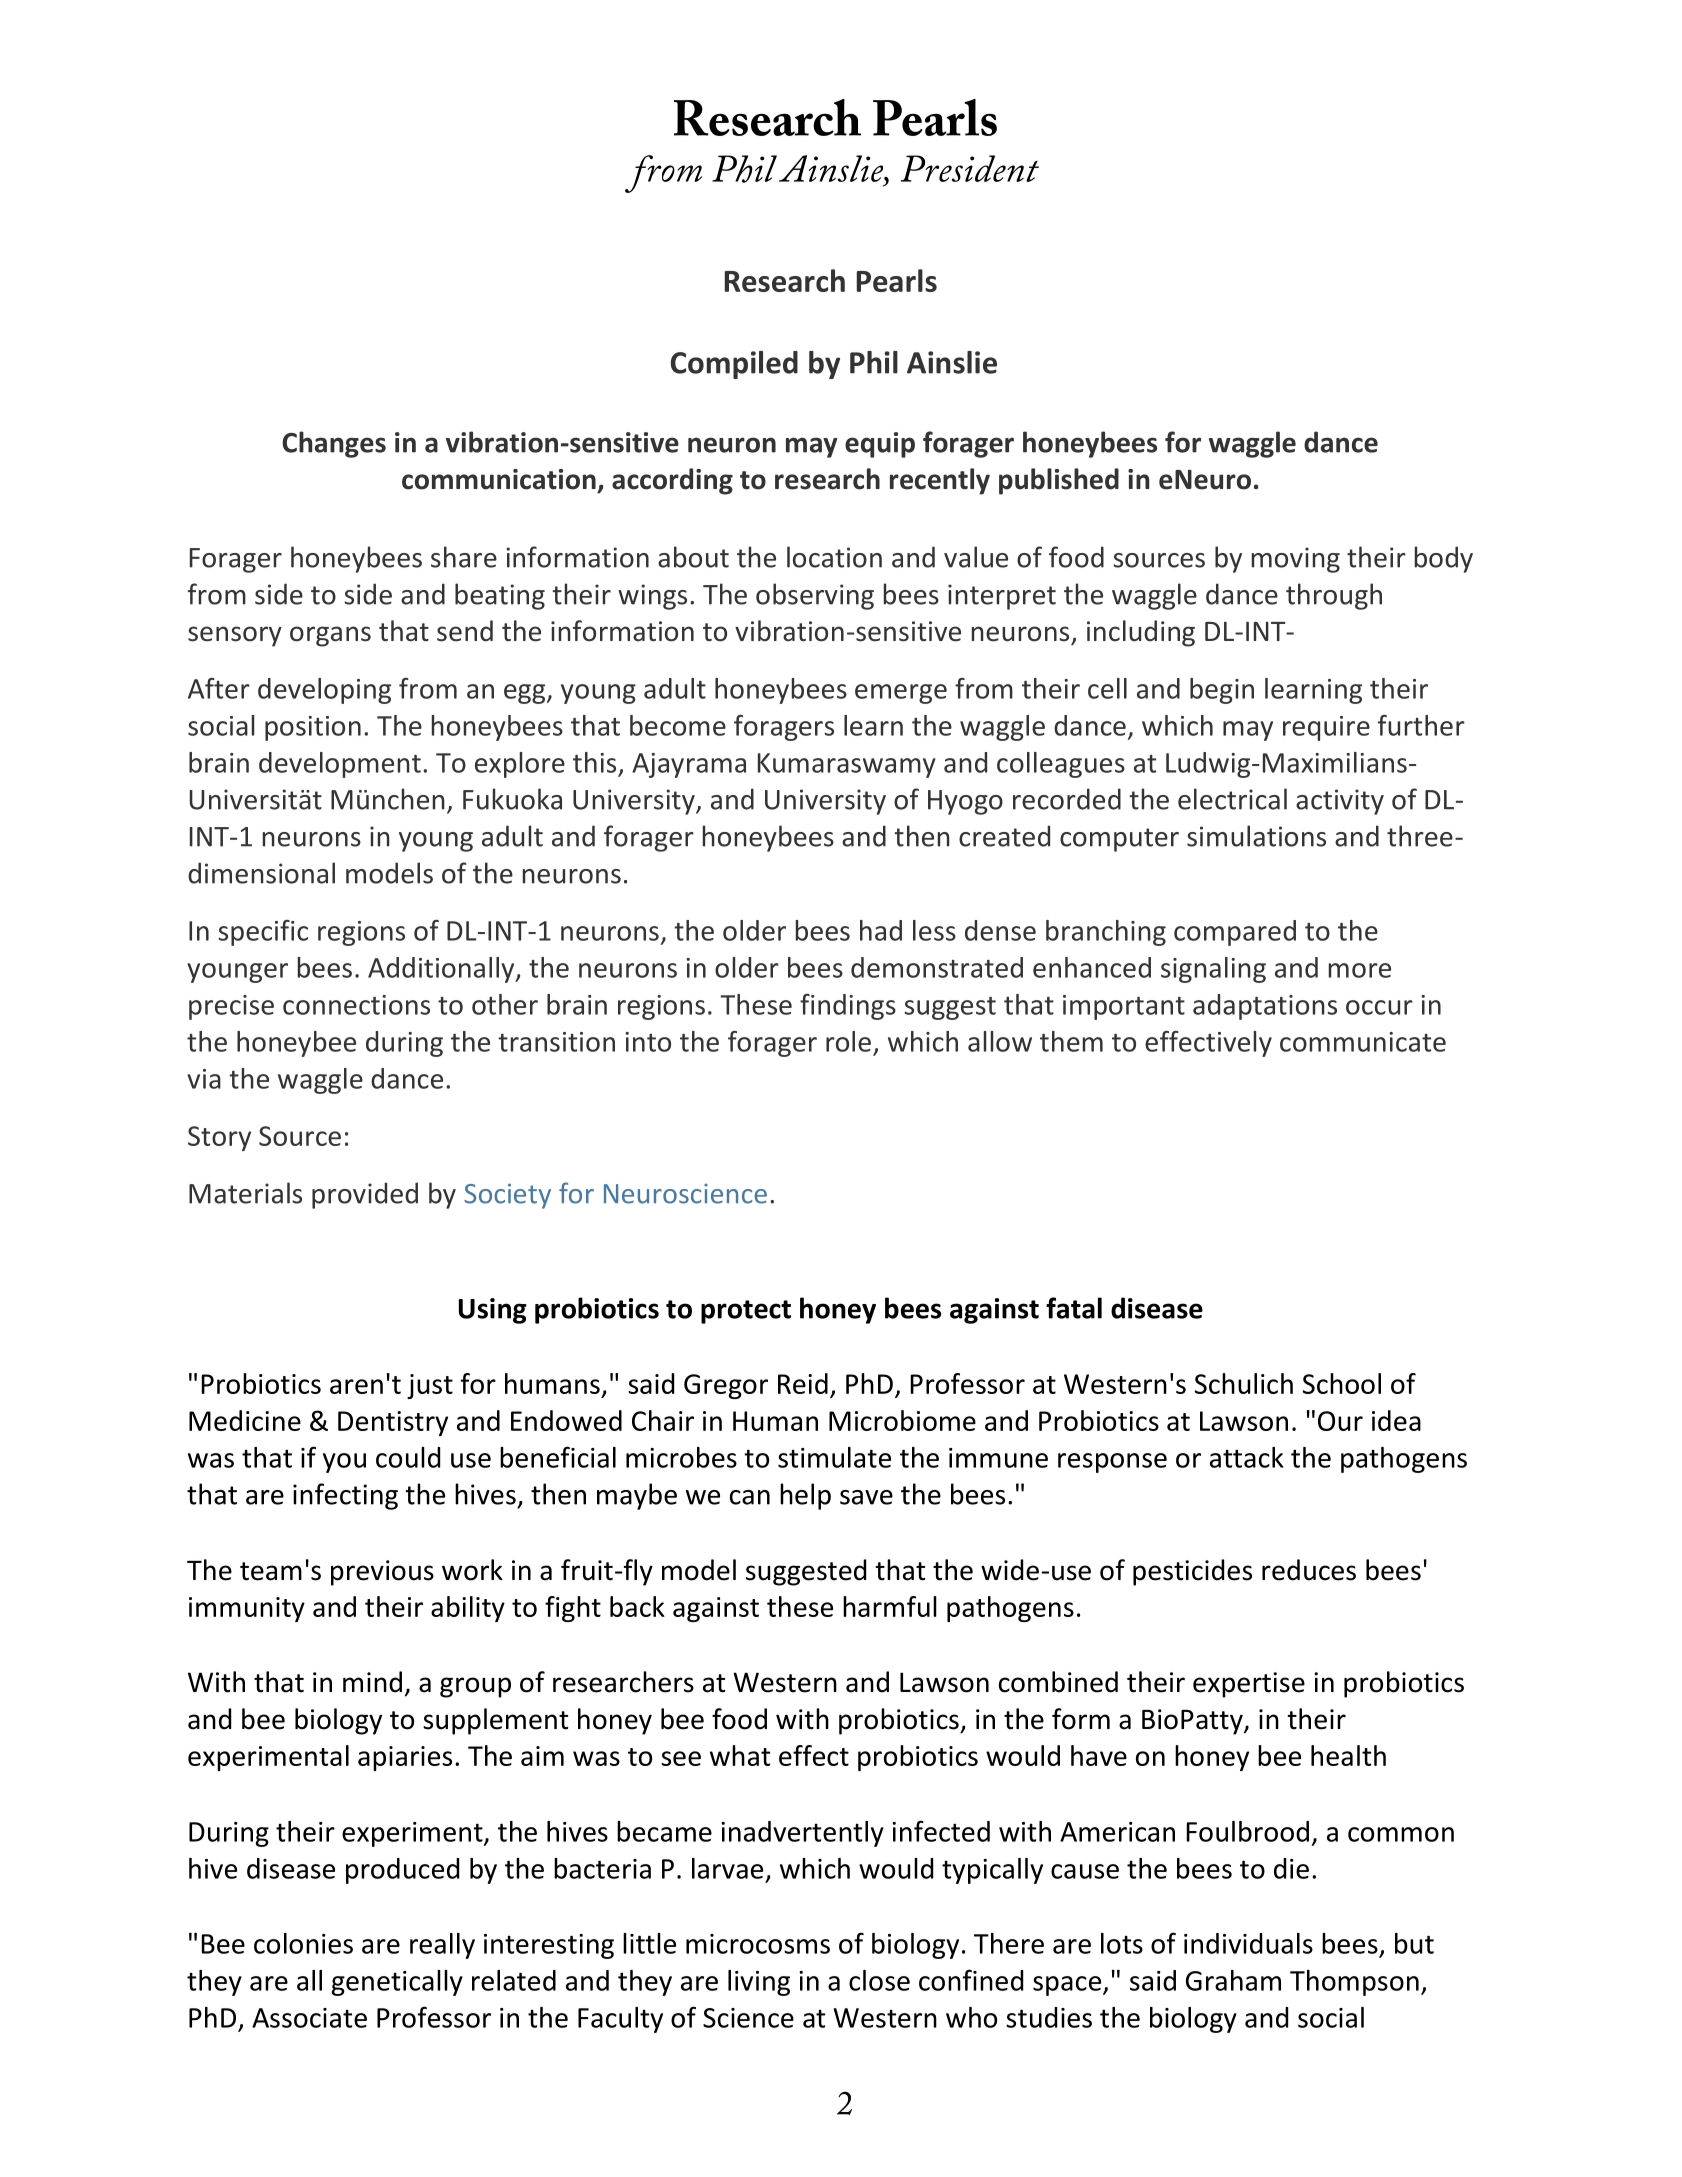 This screenshot has height=2177, width=1682. What do you see at coordinates (263, 933) in the screenshot?
I see `specific` at bounding box center [263, 933].
